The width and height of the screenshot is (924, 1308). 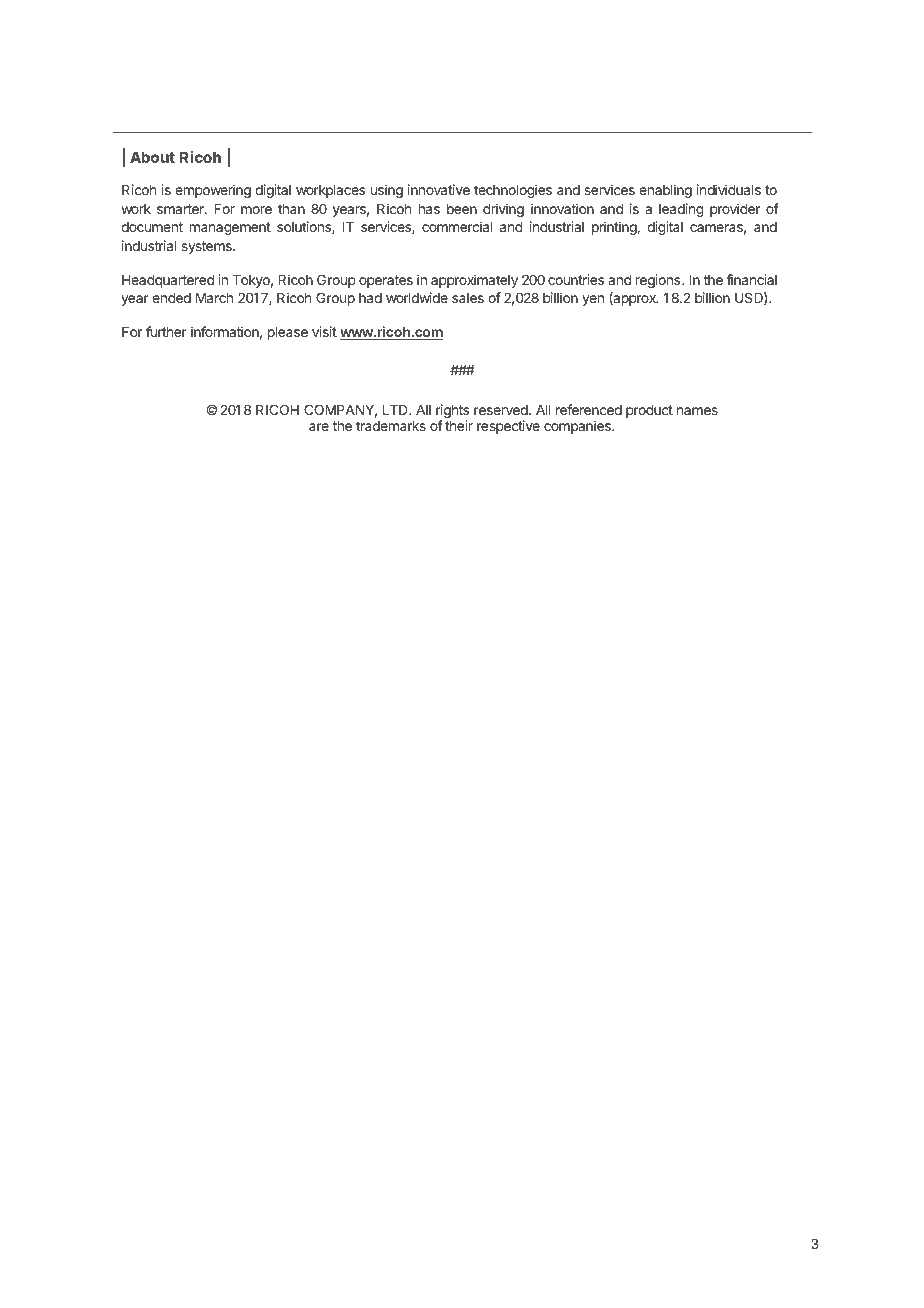 I want to click on further, so click(x=166, y=331).
